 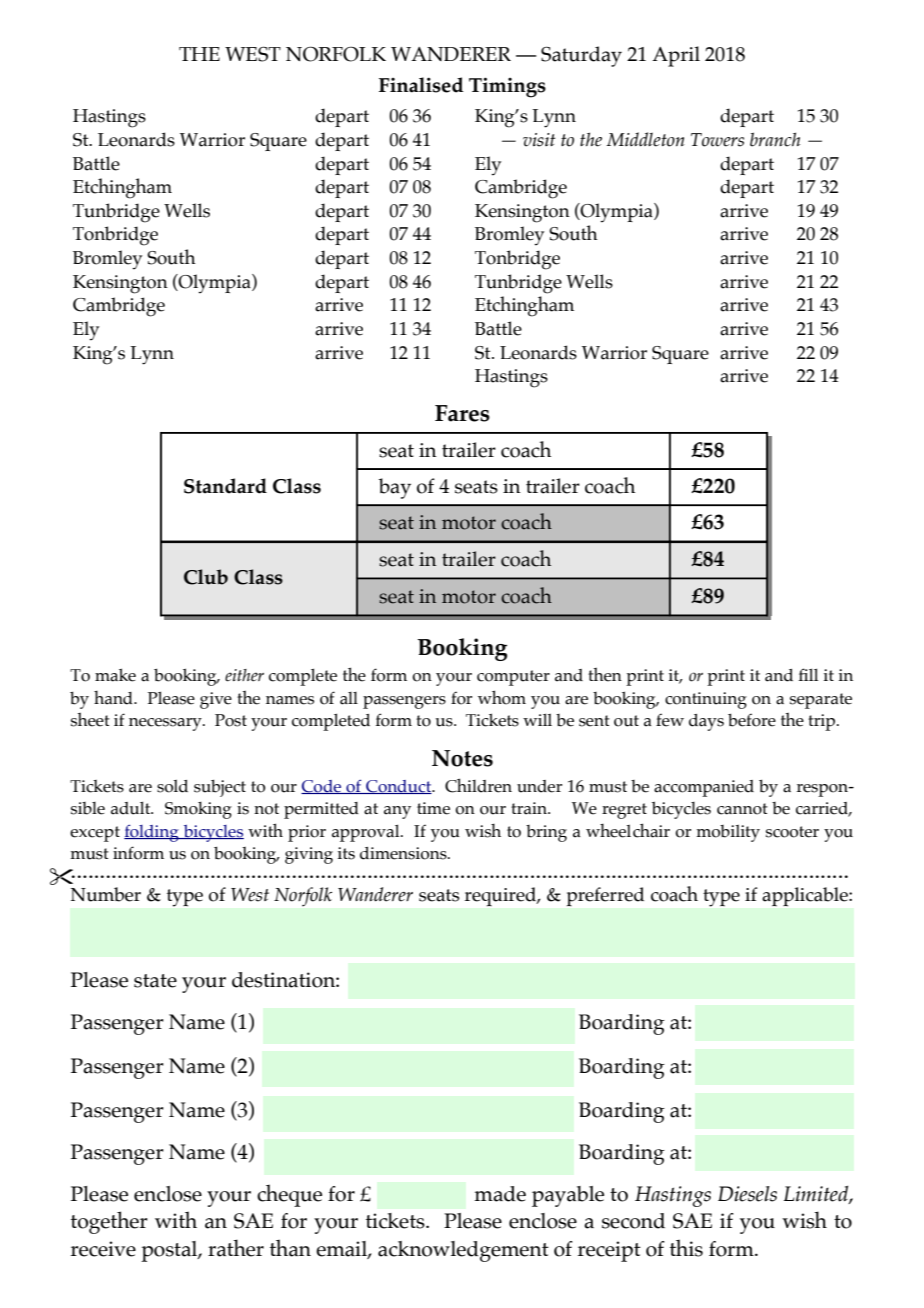 What do you see at coordinates (421, 85) in the screenshot?
I see `Finalised` at bounding box center [421, 85].
